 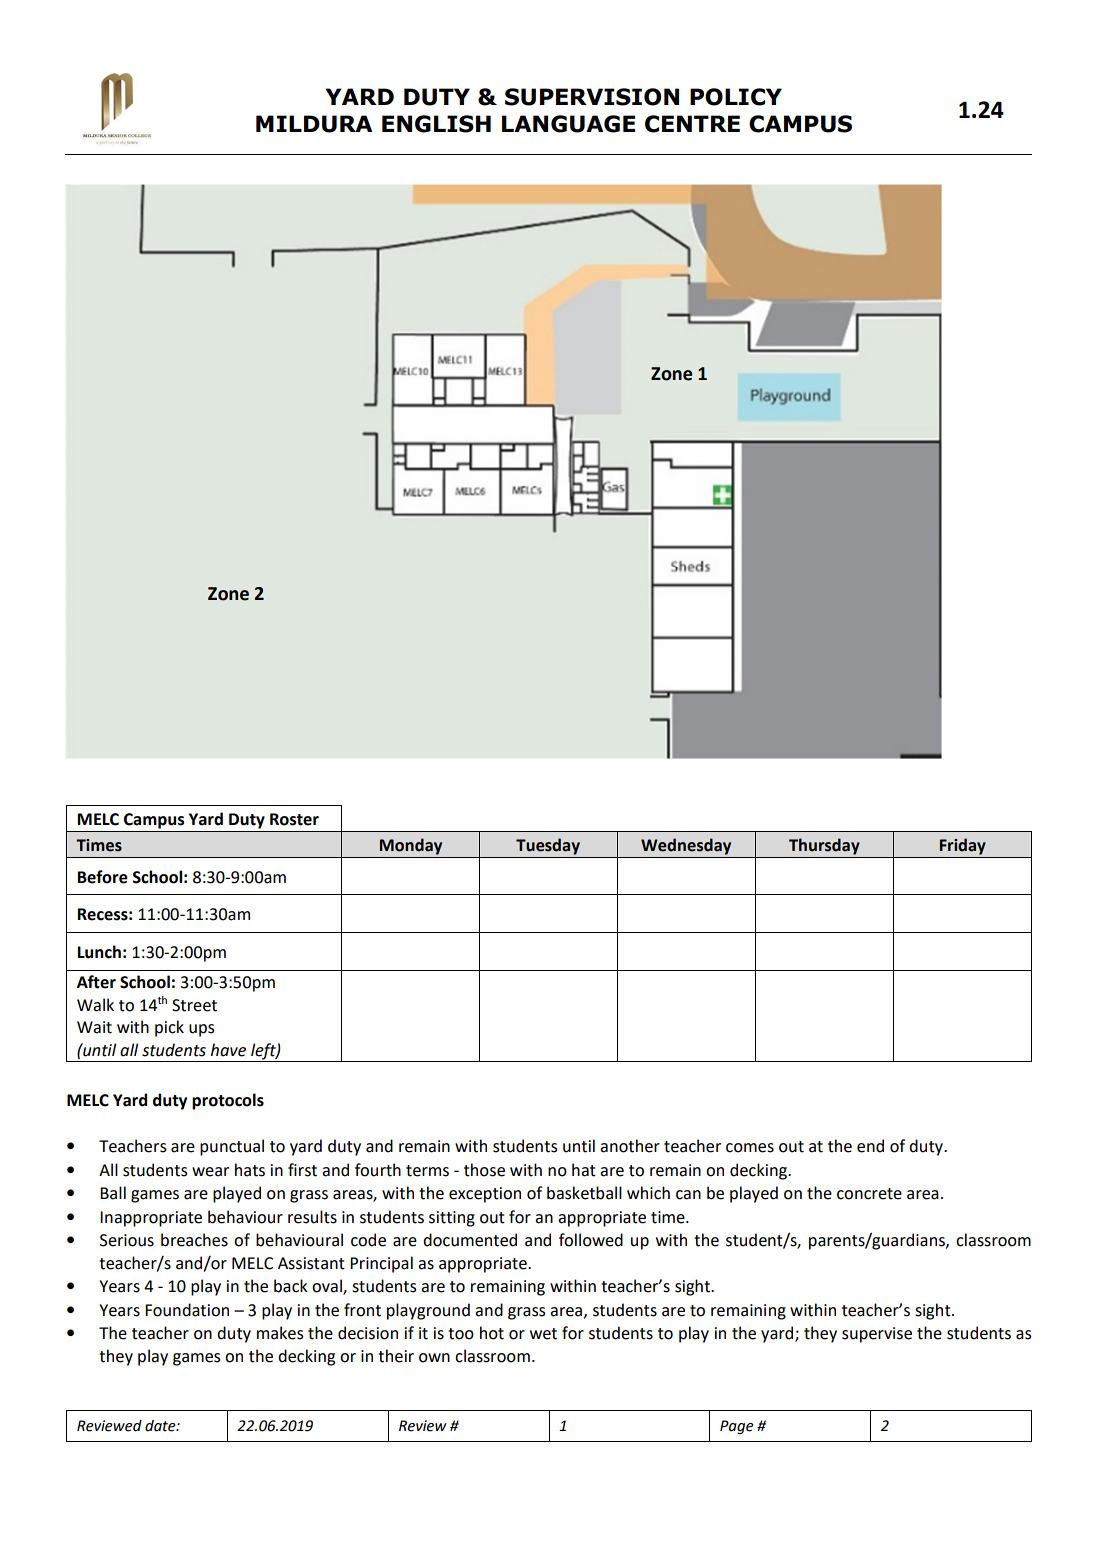 What do you see at coordinates (548, 846) in the image?
I see `Tuesday` at bounding box center [548, 846].
